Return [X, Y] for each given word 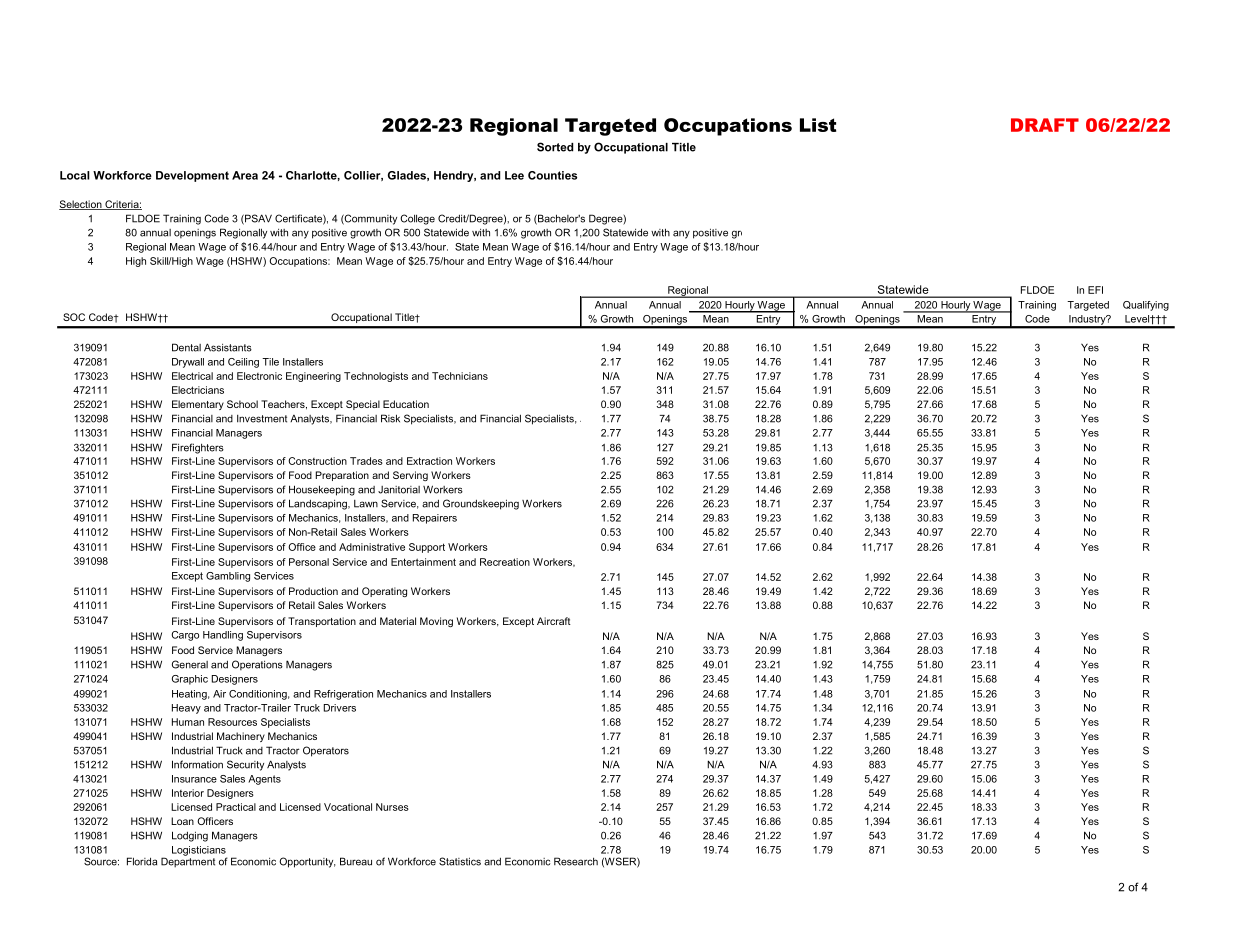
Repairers [435, 519]
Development [192, 176]
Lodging [190, 836]
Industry [1087, 321]
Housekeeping [322, 490]
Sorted [555, 147]
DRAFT [1045, 125]
